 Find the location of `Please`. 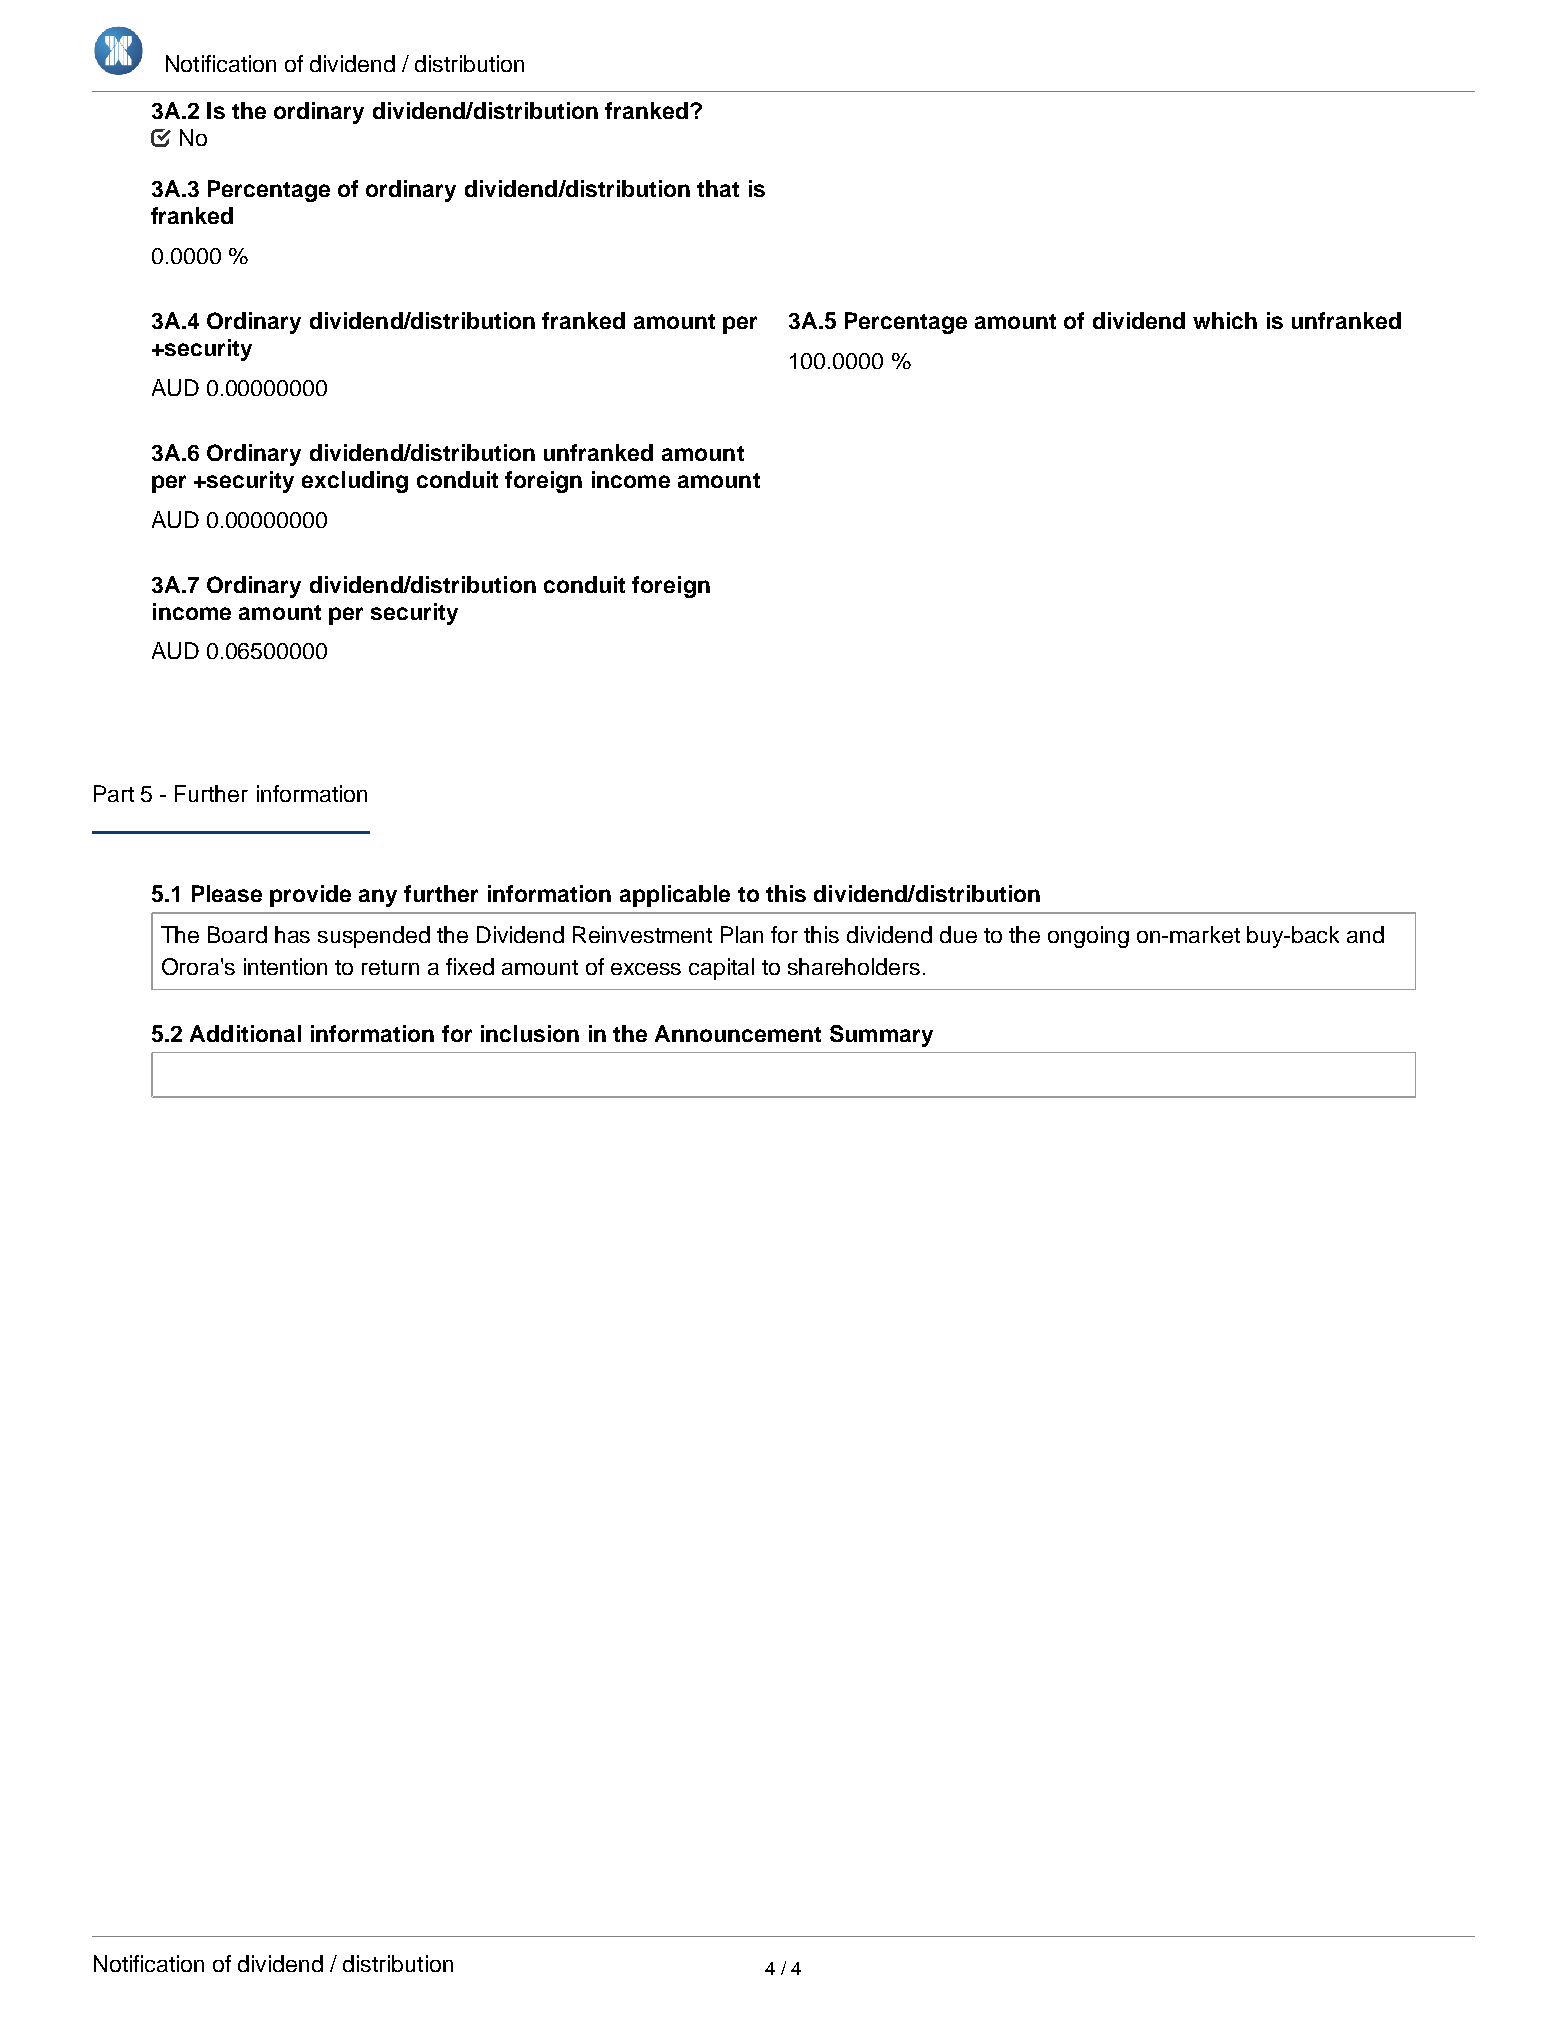

Please is located at coordinates (227, 893).
